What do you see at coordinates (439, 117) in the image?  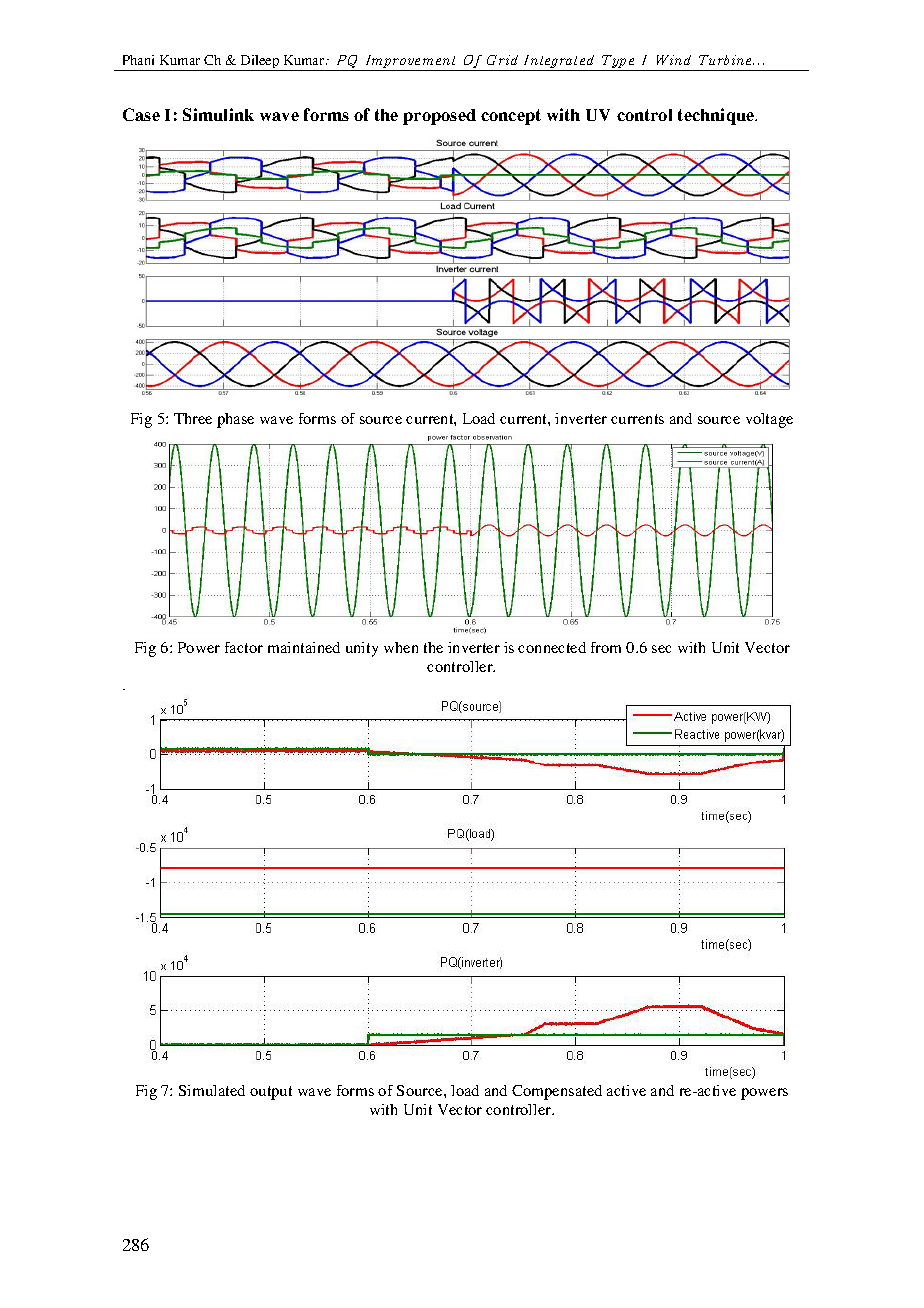 I see `proposed` at bounding box center [439, 117].
